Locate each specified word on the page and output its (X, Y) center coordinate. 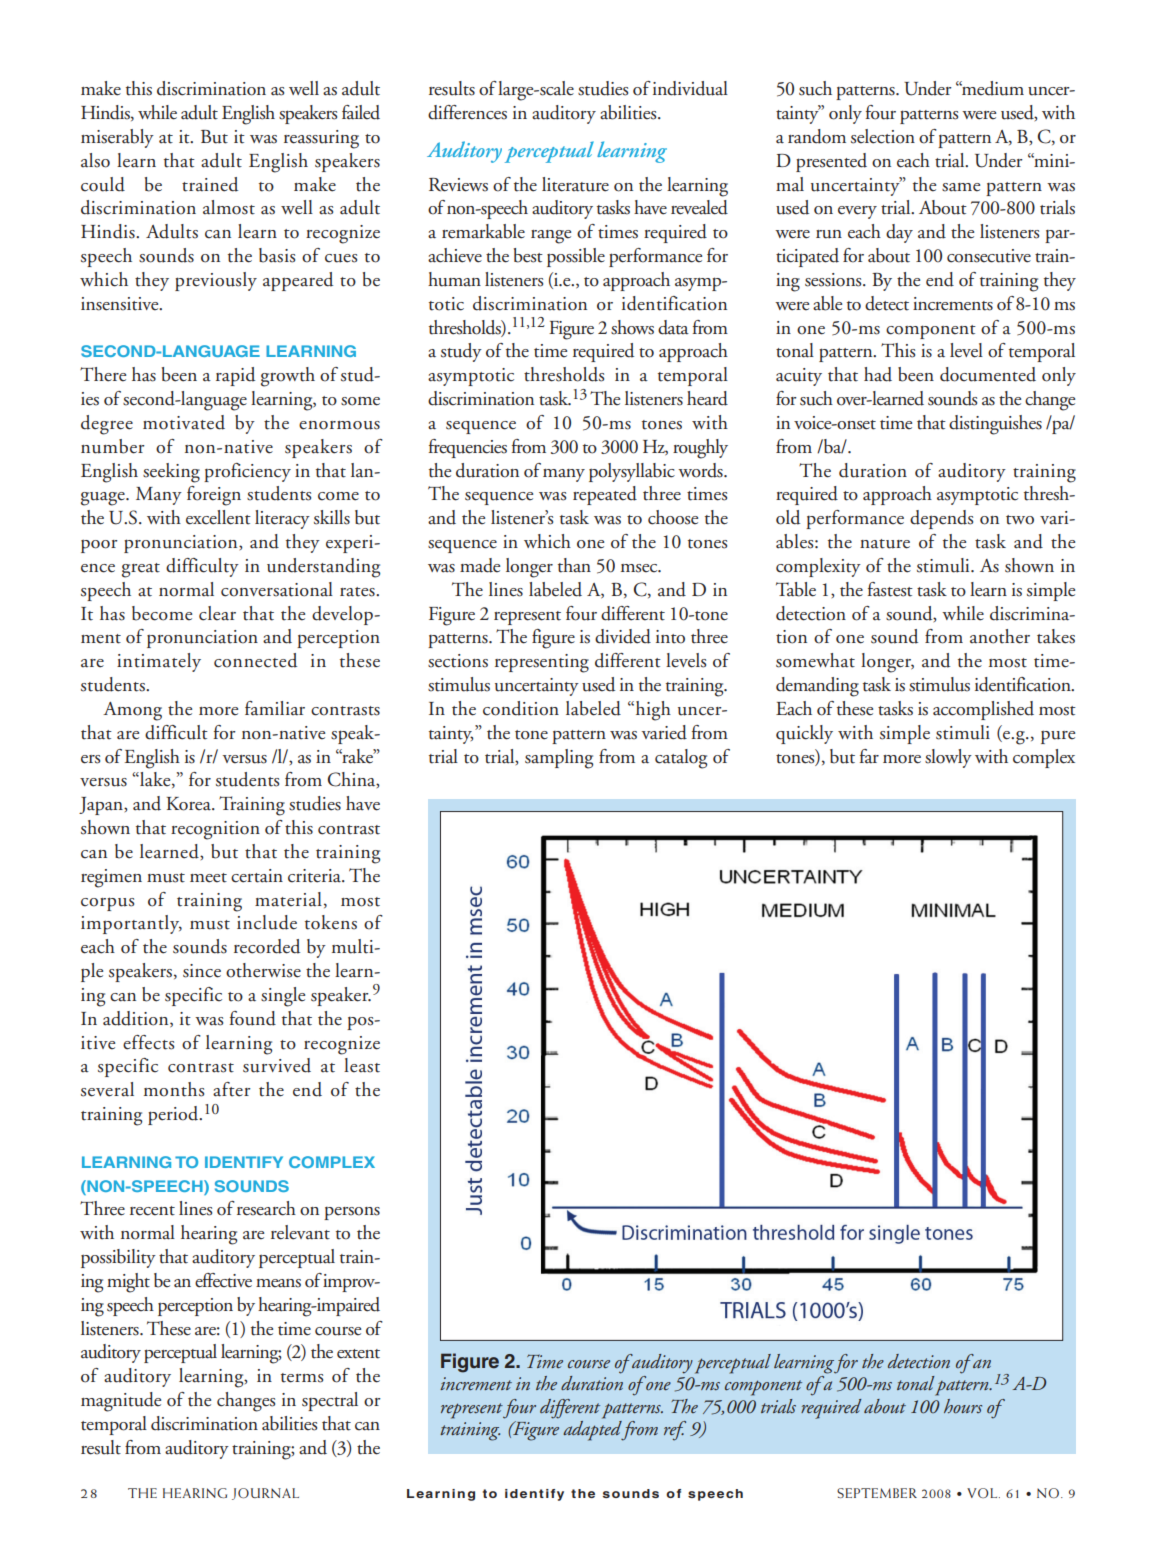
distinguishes (995, 425)
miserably (117, 138)
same (961, 187)
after (232, 1089)
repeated (605, 495)
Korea (190, 804)
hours (963, 1406)
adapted (593, 1431)
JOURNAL (265, 1494)
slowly (948, 758)
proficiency (247, 472)
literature (575, 184)
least (362, 1065)
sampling (559, 759)
